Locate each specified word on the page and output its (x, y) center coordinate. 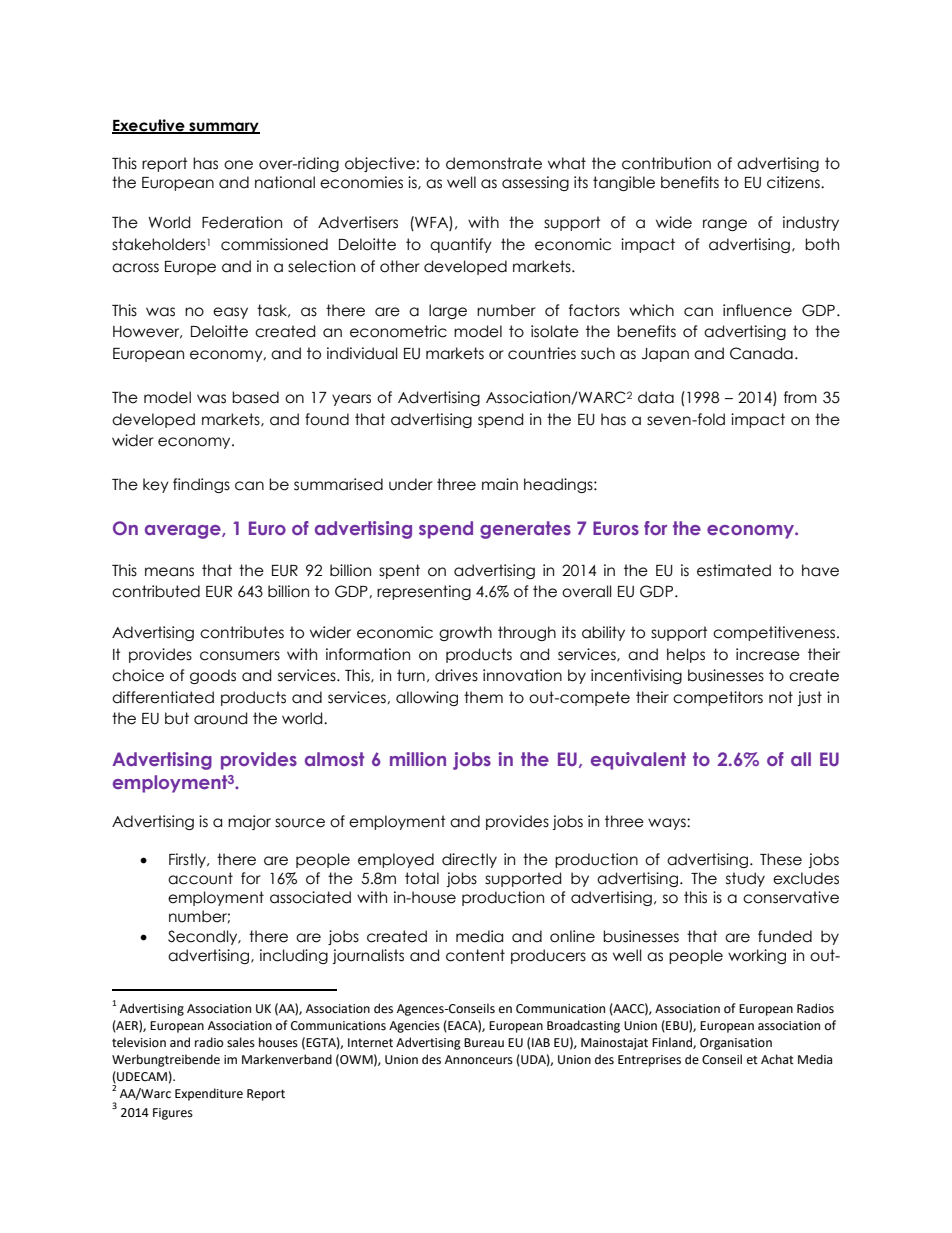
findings (201, 485)
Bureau (484, 1043)
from (800, 397)
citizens (794, 182)
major (249, 822)
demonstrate (494, 163)
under (411, 484)
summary (223, 128)
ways (668, 824)
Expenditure (209, 1094)
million (418, 759)
